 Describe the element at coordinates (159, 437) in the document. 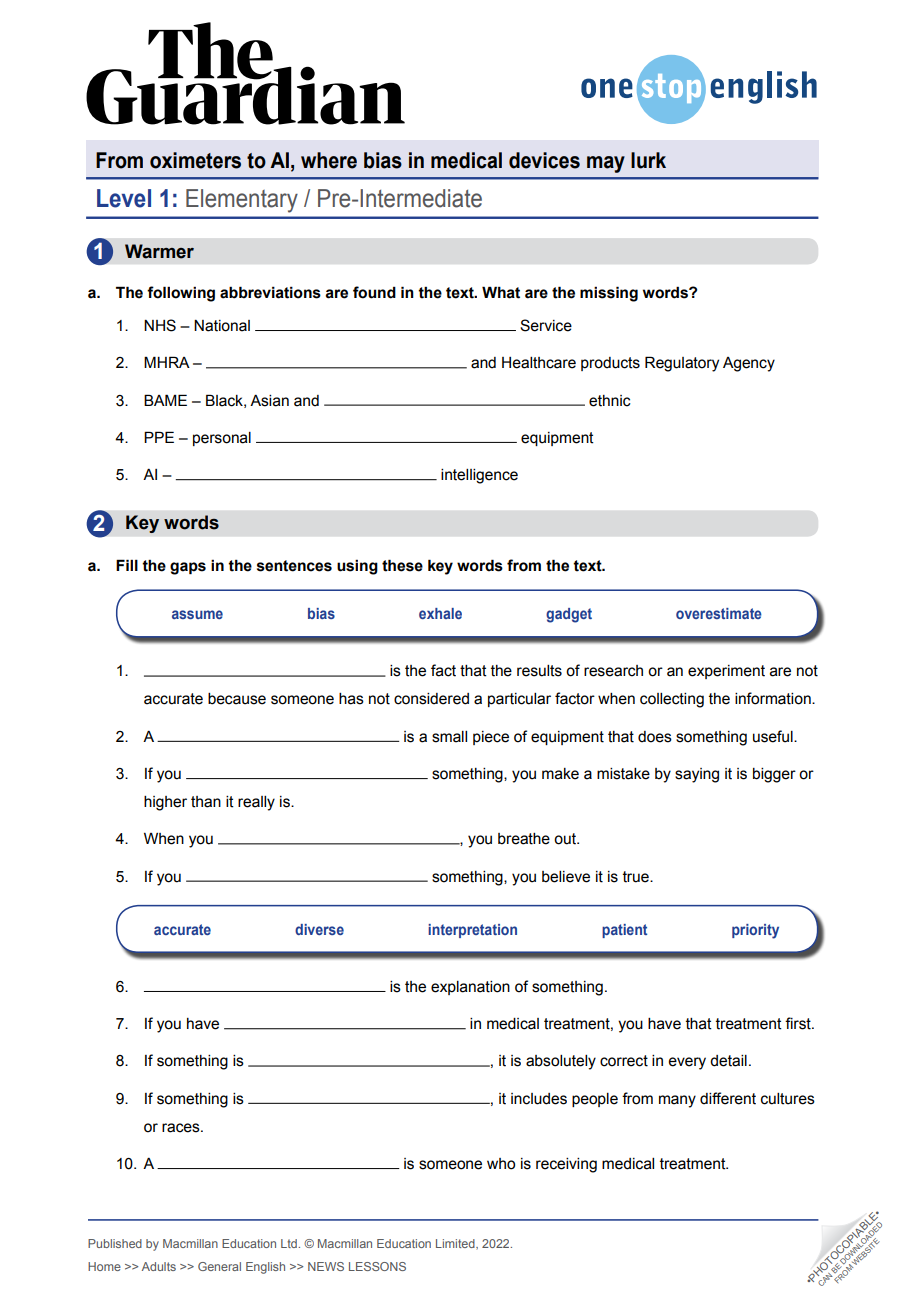

I see `PPE` at that location.
